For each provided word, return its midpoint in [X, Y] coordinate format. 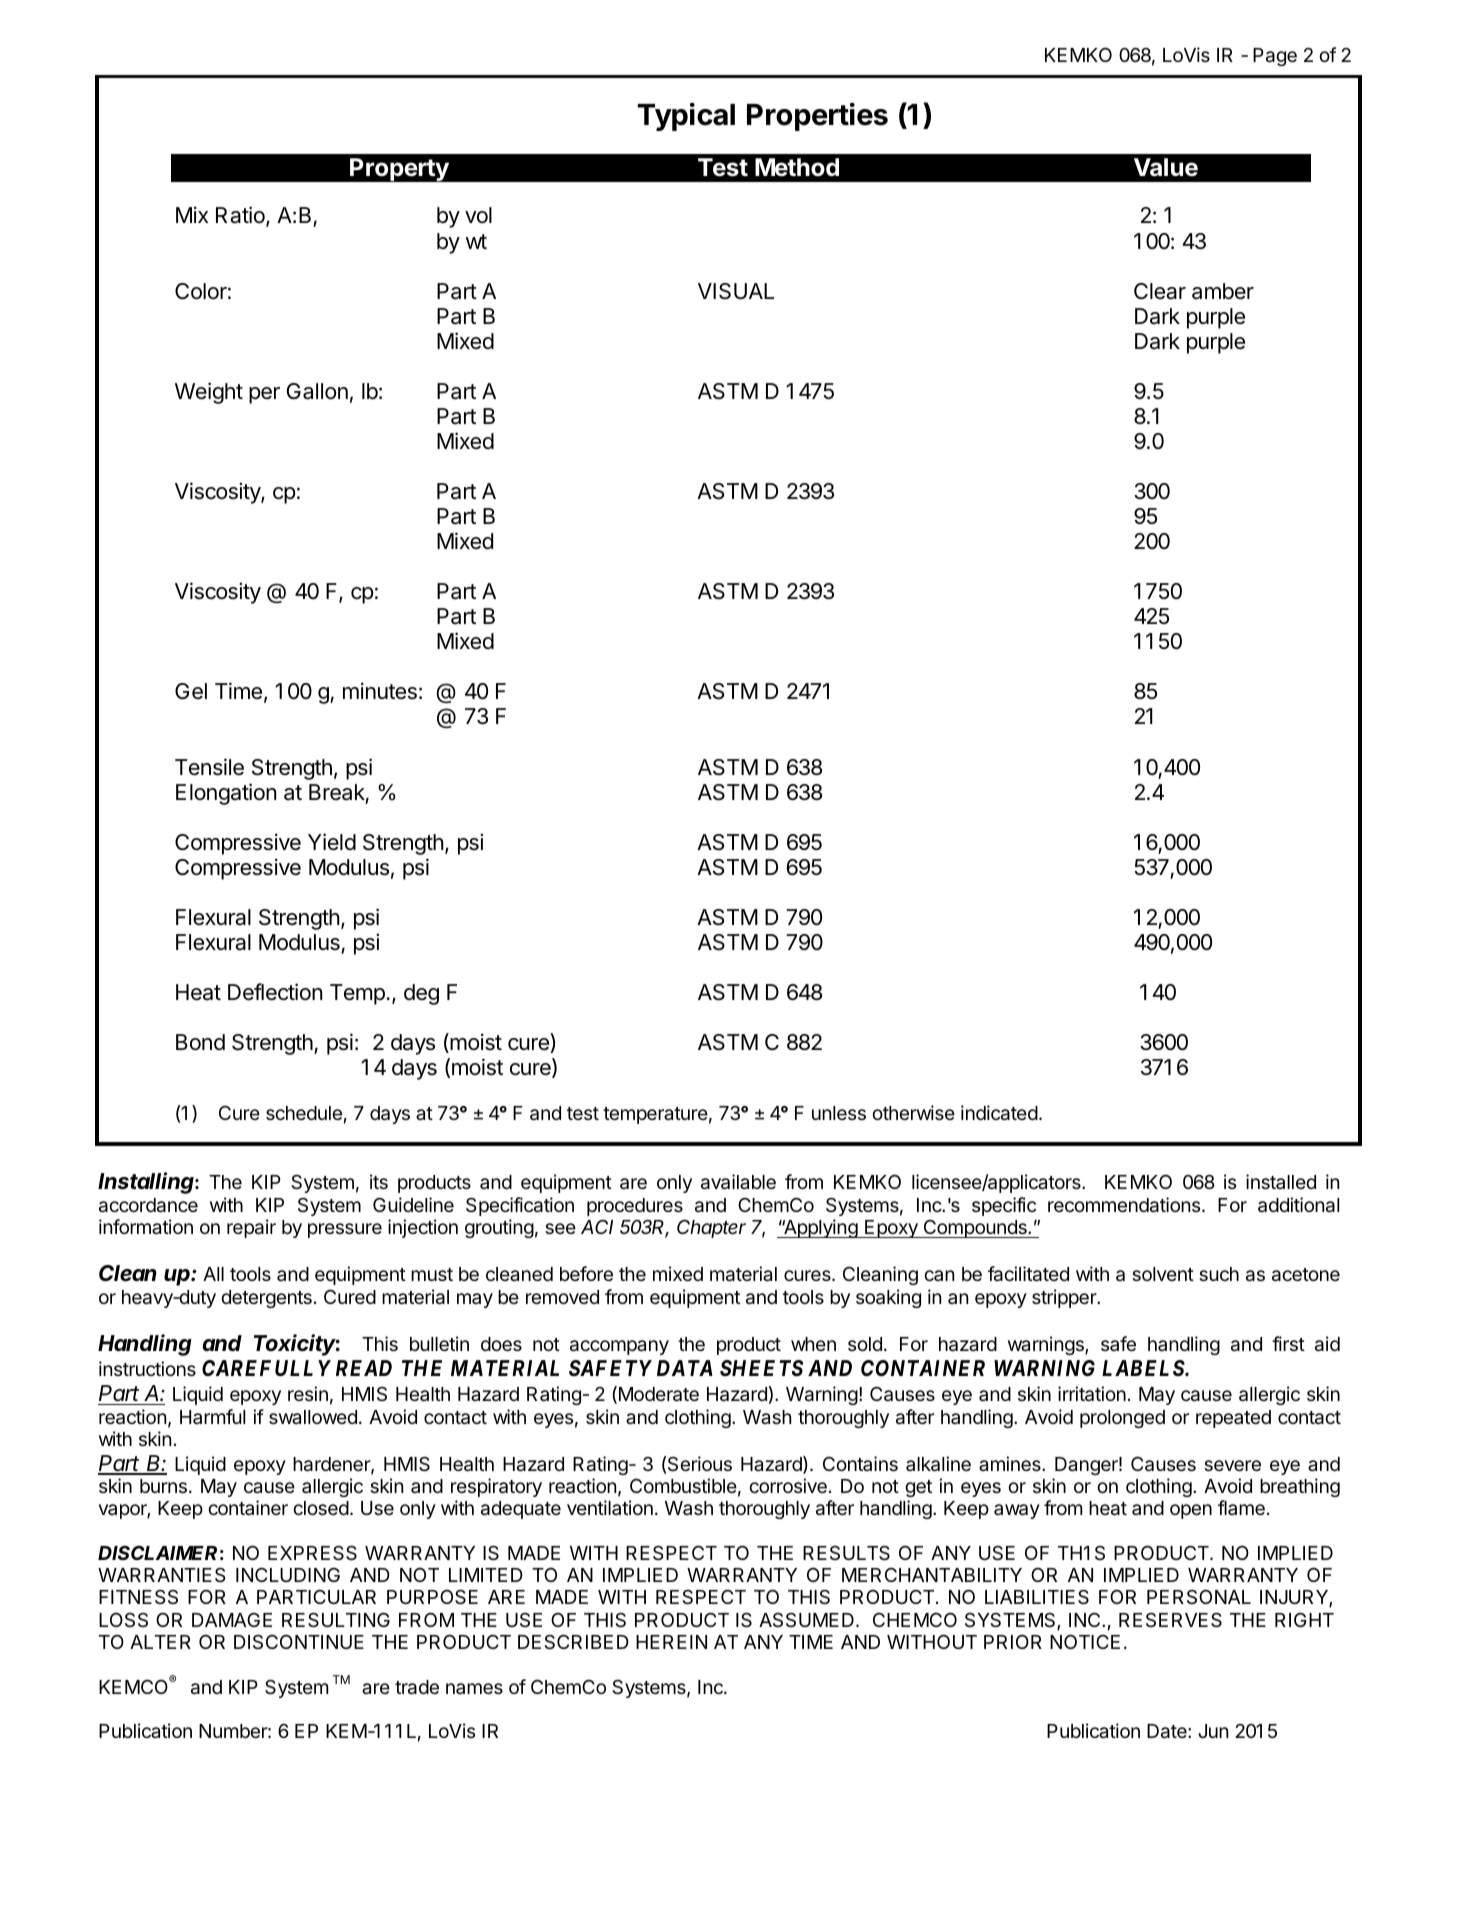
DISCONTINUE [299, 1641]
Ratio [241, 216]
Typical [686, 116]
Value [1166, 167]
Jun [1213, 1731]
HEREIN [671, 1642]
